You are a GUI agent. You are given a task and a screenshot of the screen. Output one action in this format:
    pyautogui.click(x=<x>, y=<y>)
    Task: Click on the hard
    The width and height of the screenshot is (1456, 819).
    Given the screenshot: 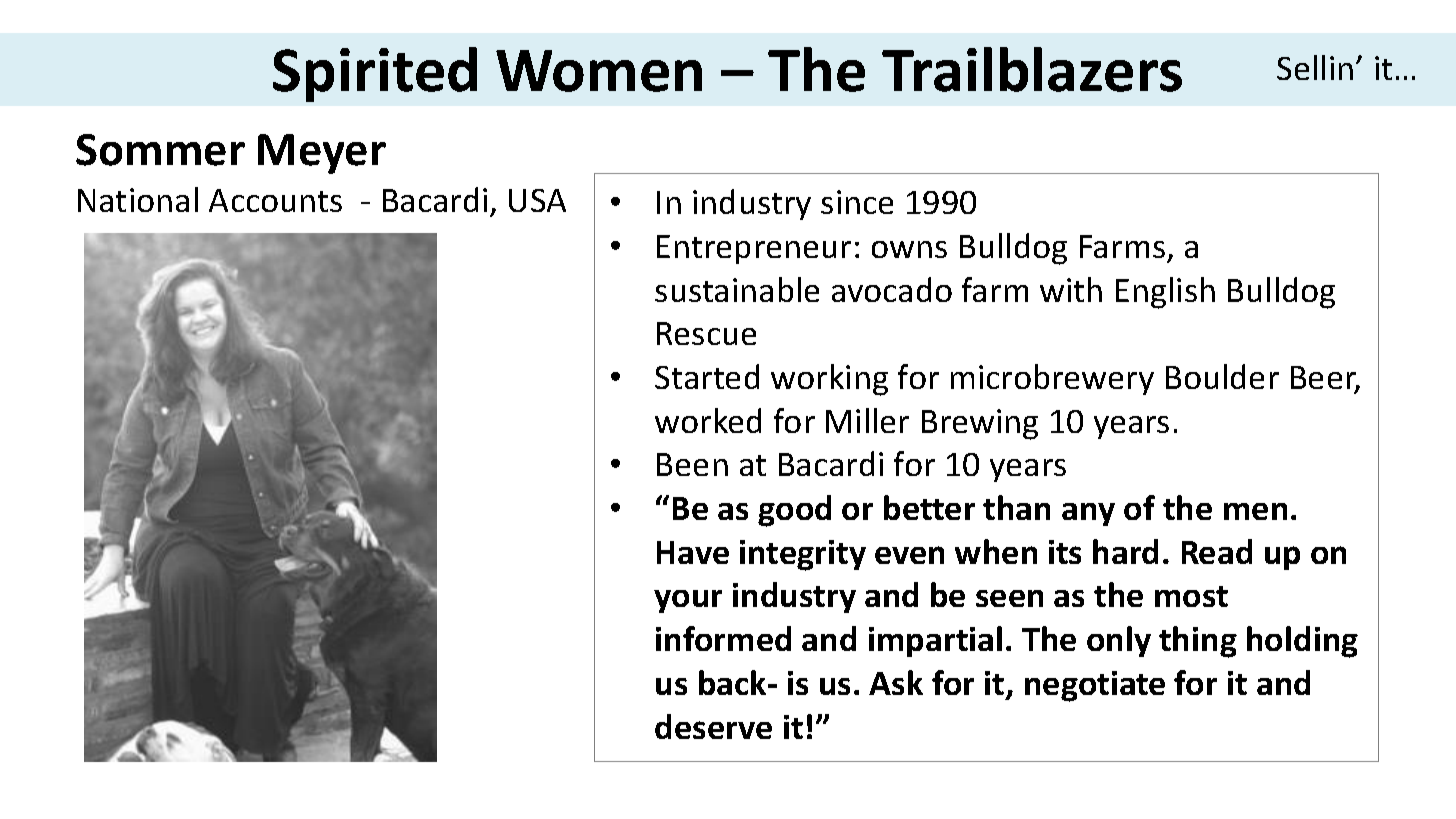 What is the action you would take?
    pyautogui.click(x=1125, y=551)
